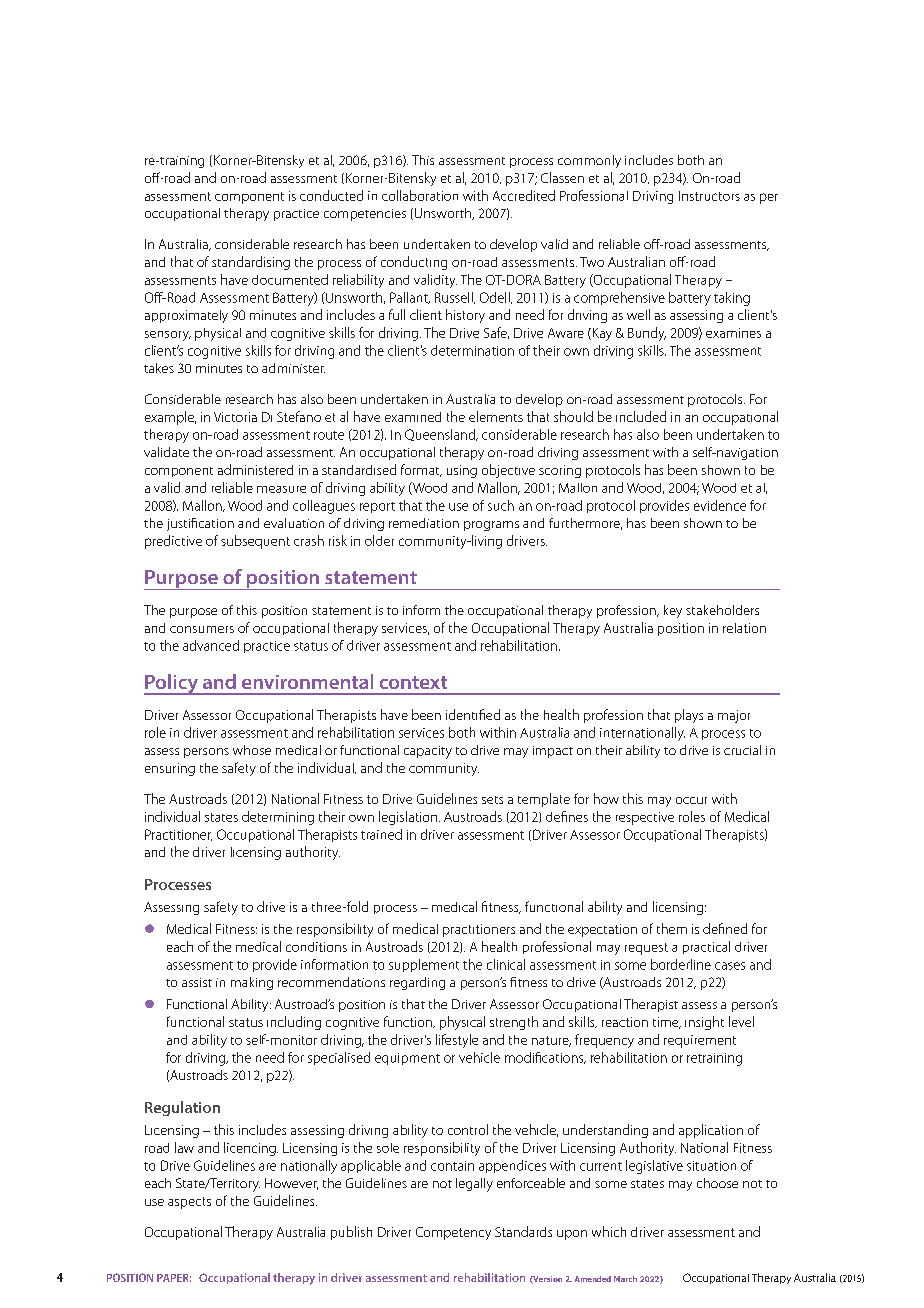 The width and height of the document is (924, 1308). I want to click on conducted, so click(331, 195).
